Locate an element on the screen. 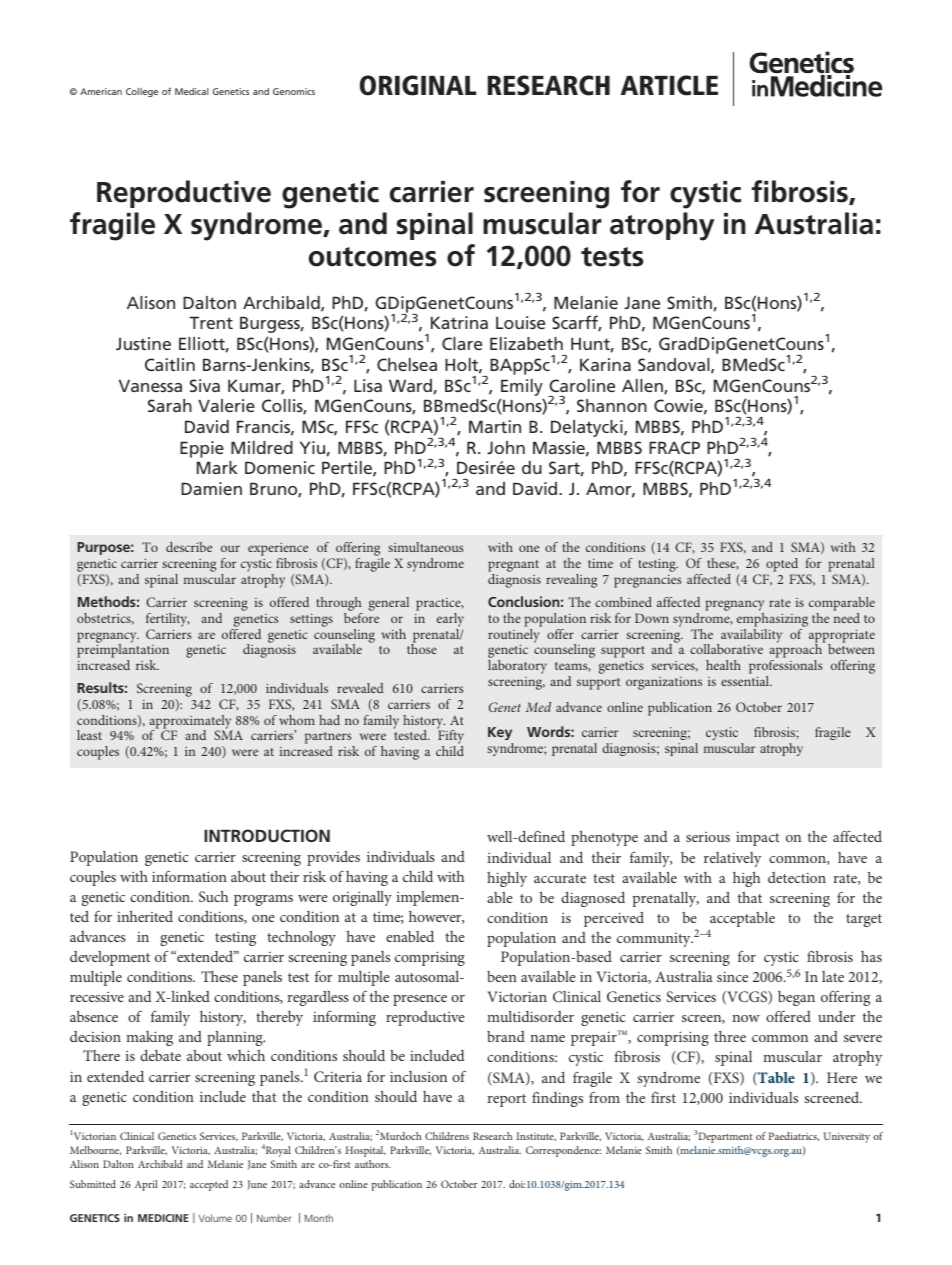  Fifty is located at coordinates (450, 737).
